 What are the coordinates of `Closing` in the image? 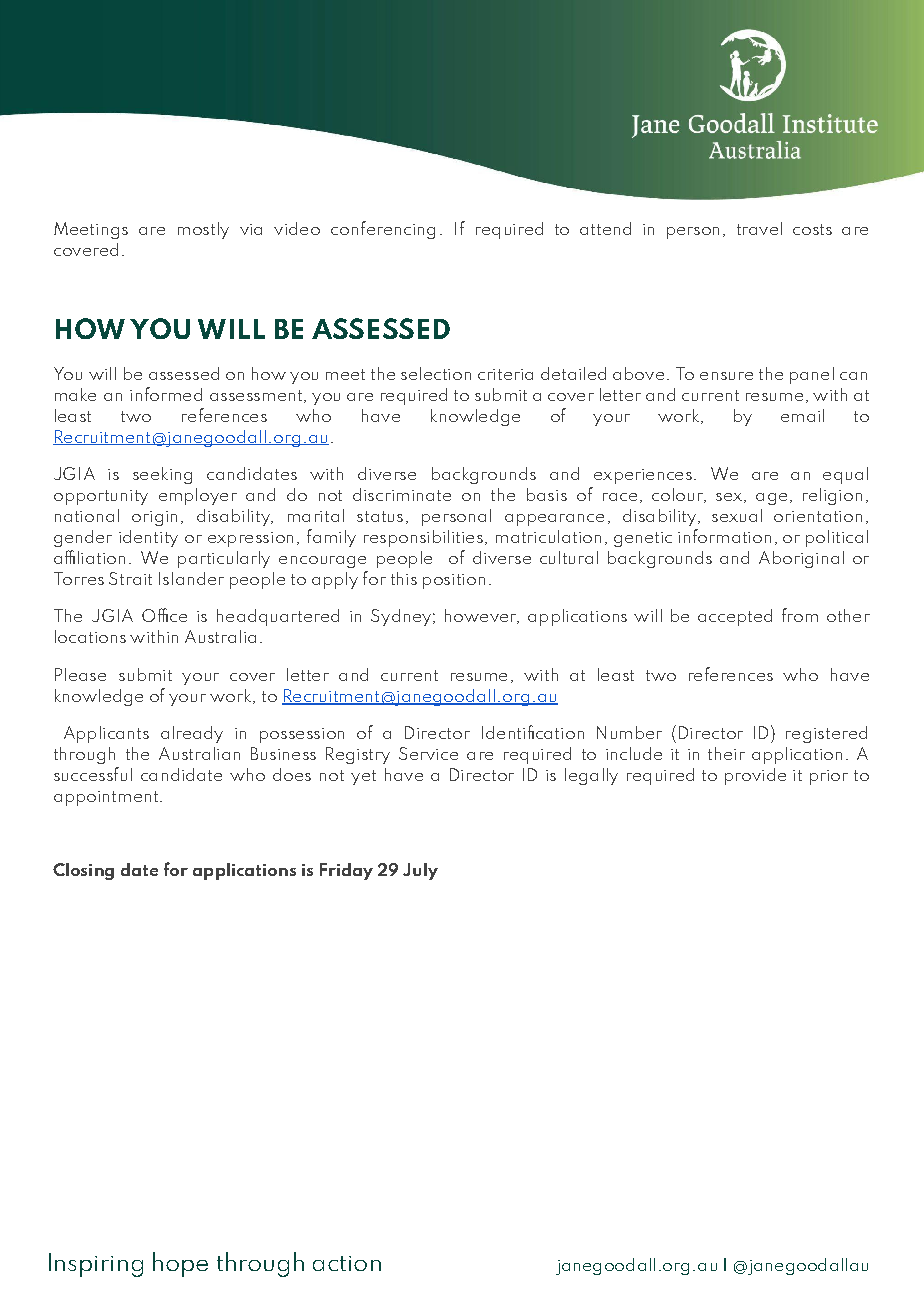 It's located at (83, 871).
